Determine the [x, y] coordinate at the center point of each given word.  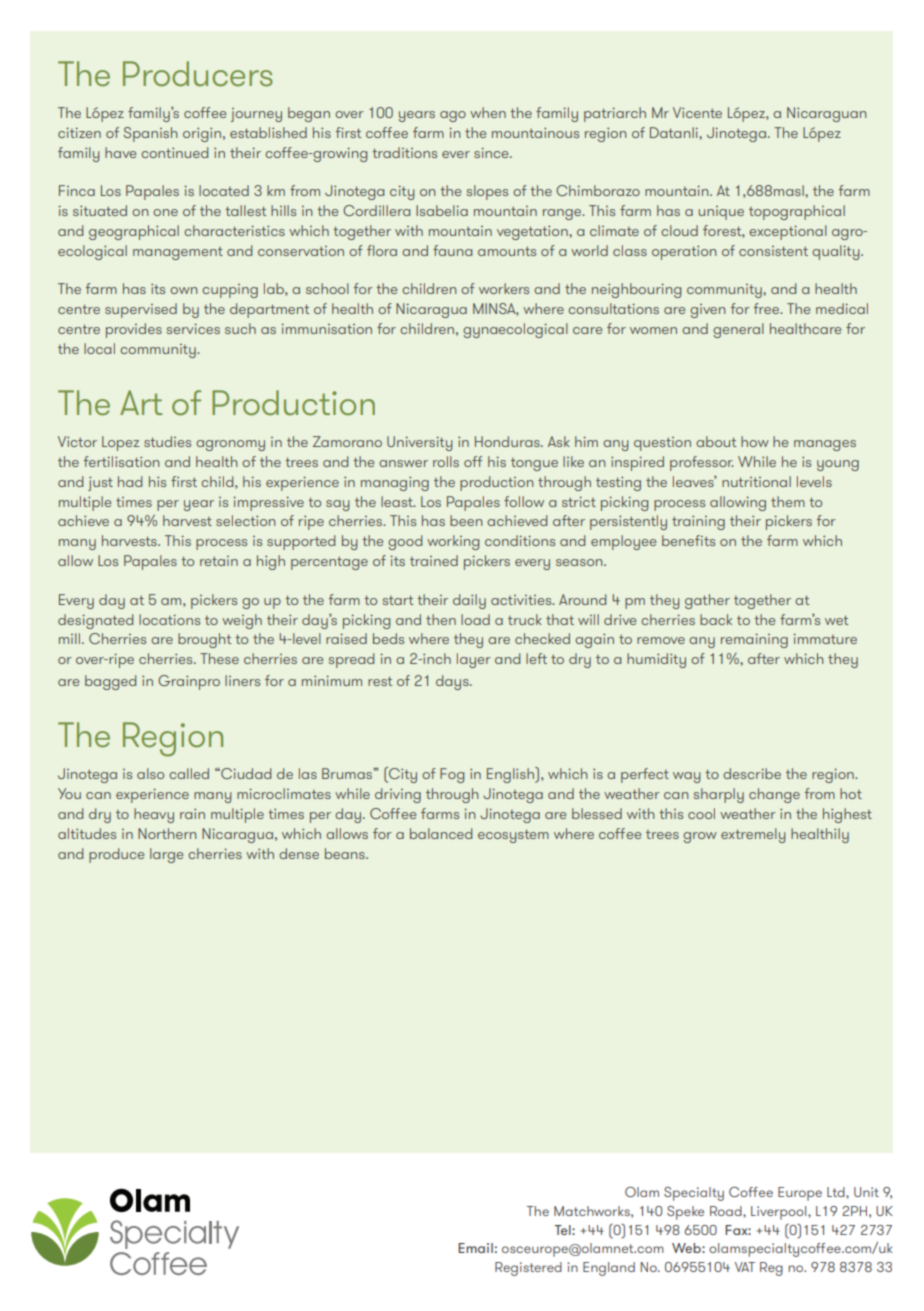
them [788, 501]
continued [174, 152]
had [130, 481]
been [466, 520]
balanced [441, 833]
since [492, 152]
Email [475, 1248]
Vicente [697, 112]
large [166, 855]
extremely [753, 835]
